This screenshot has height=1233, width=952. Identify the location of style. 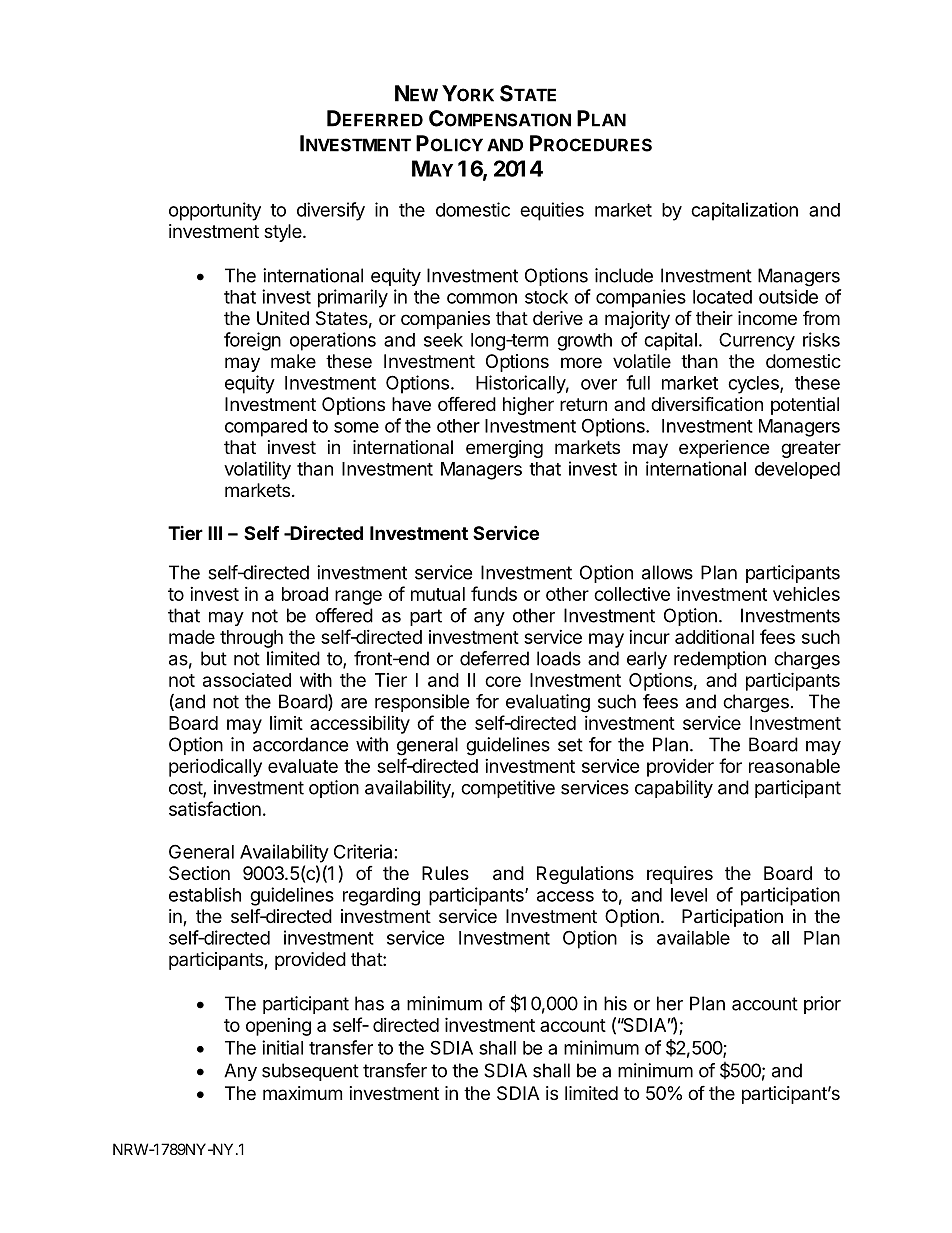
(283, 233).
